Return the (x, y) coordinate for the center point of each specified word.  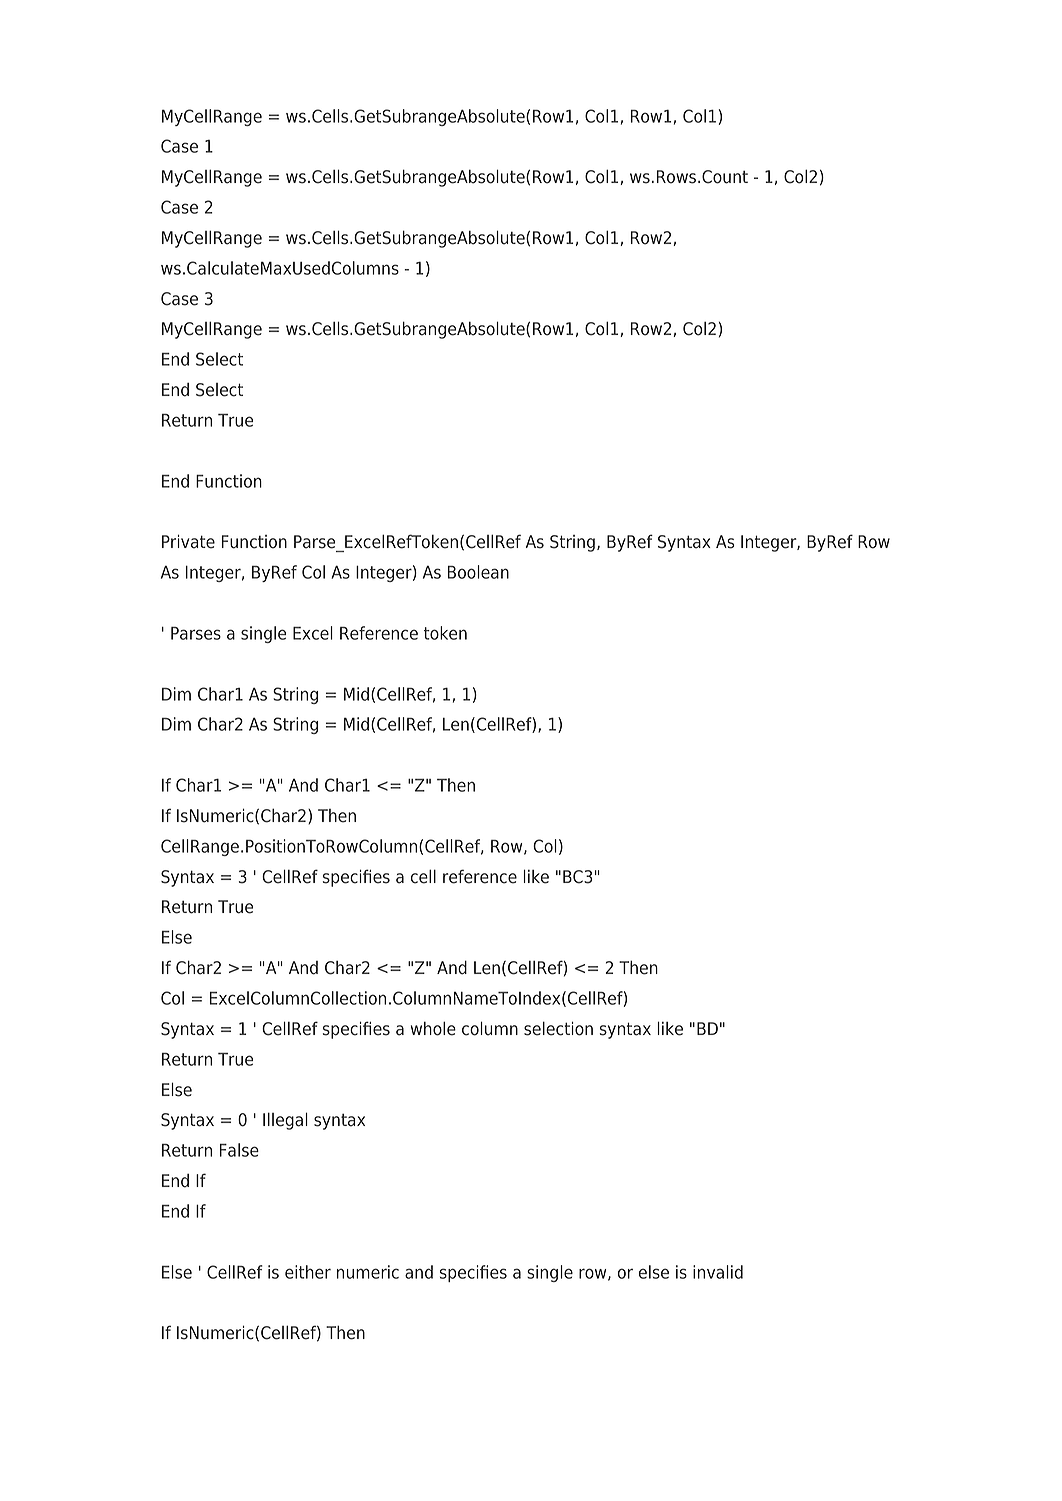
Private (188, 541)
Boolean (478, 572)
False (239, 1150)
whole (433, 1028)
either (308, 1272)
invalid (718, 1272)
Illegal (285, 1121)
